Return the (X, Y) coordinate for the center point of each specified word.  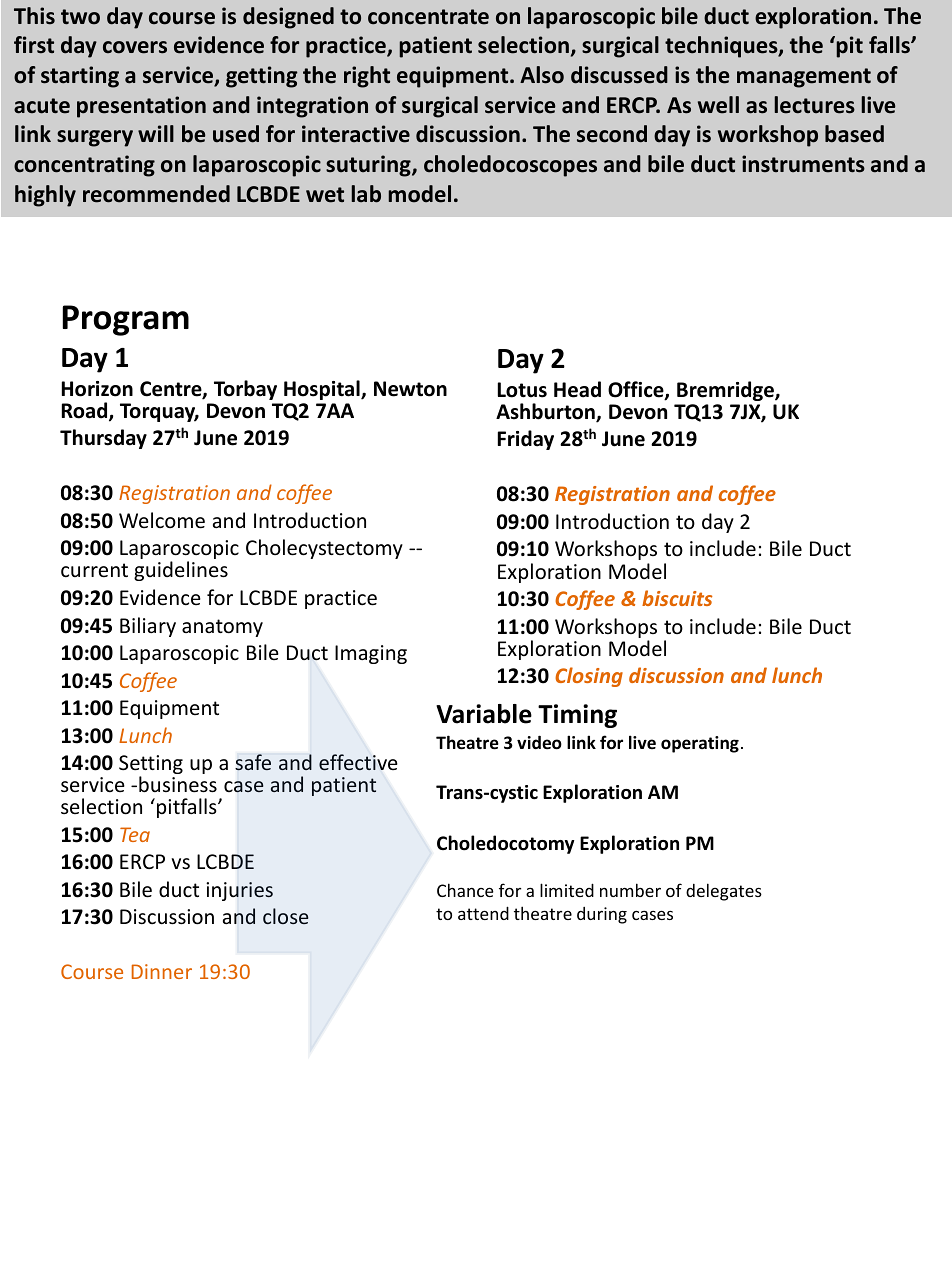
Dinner (162, 971)
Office (637, 390)
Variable (484, 714)
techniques (722, 47)
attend (483, 913)
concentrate (428, 17)
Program (125, 320)
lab (366, 194)
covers (135, 47)
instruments (803, 164)
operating (700, 744)
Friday (526, 440)
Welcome (162, 520)
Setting (151, 766)
